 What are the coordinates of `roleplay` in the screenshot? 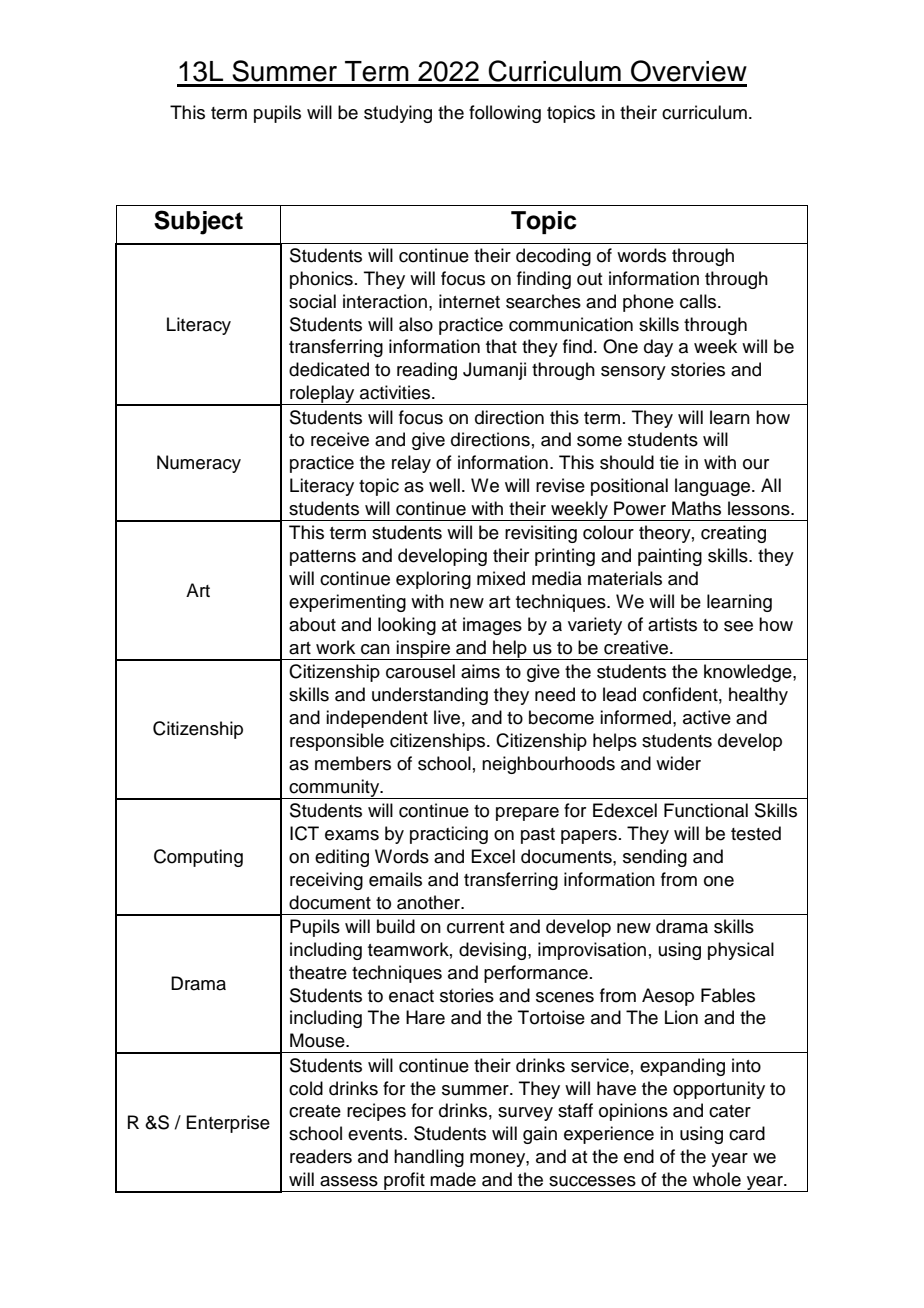 It's located at (322, 395).
